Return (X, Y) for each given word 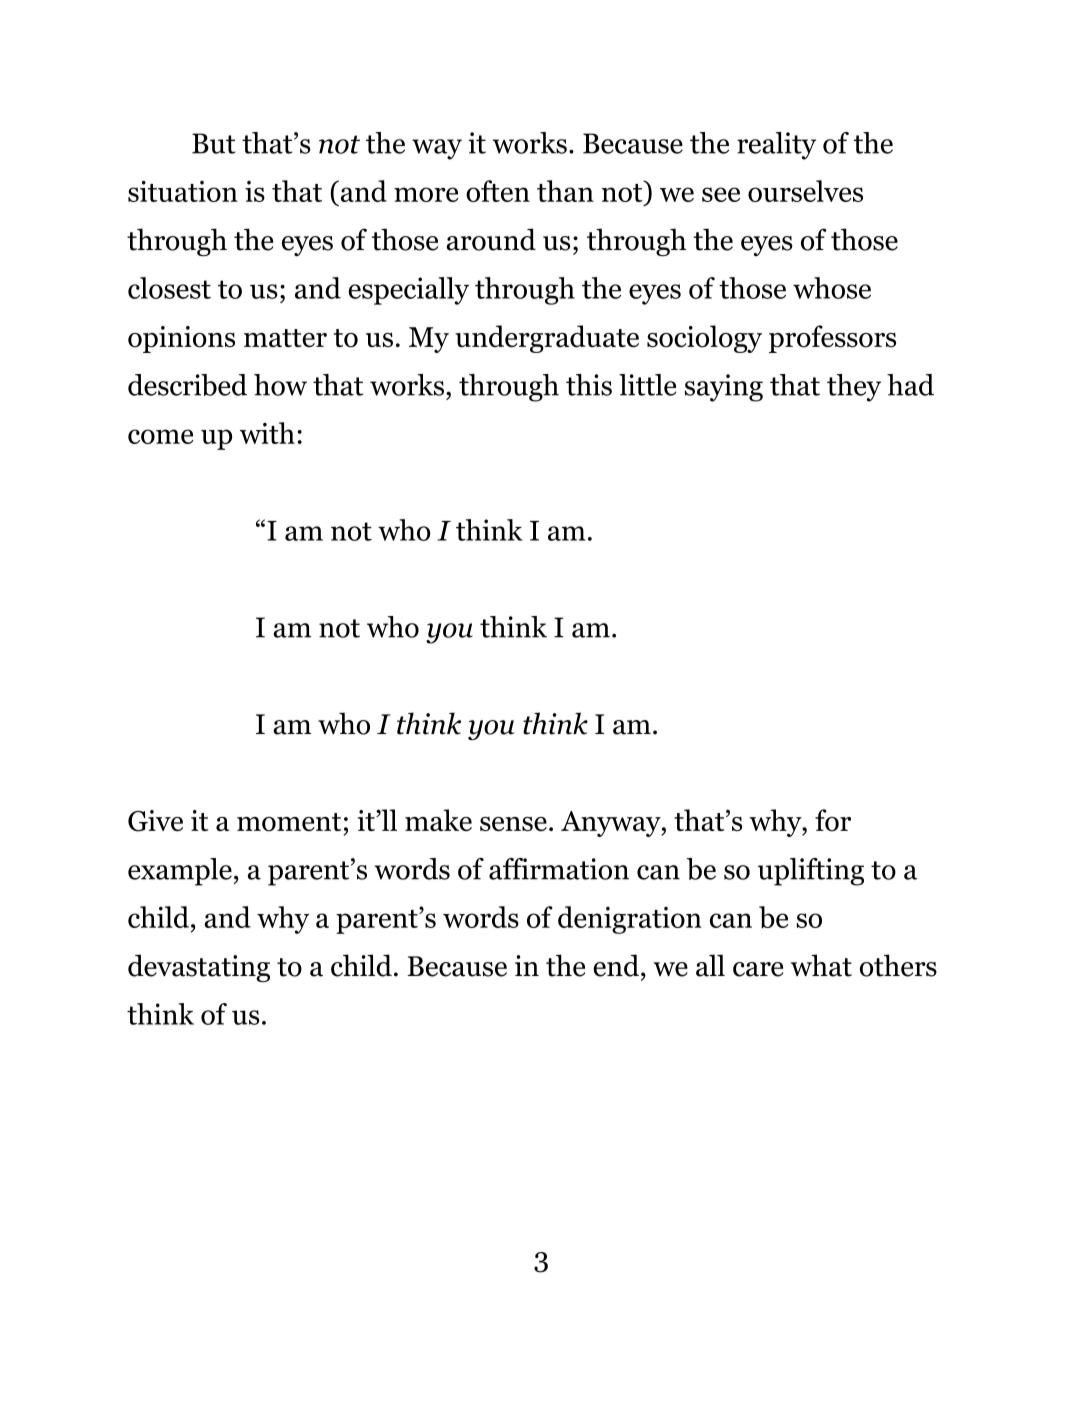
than (565, 191)
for (833, 820)
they (854, 388)
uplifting (811, 872)
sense (513, 824)
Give (155, 821)
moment (289, 822)
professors (832, 339)
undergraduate (547, 339)
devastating (199, 968)
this (589, 385)
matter (285, 338)
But (214, 143)
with (267, 433)
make (438, 820)
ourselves (805, 191)
